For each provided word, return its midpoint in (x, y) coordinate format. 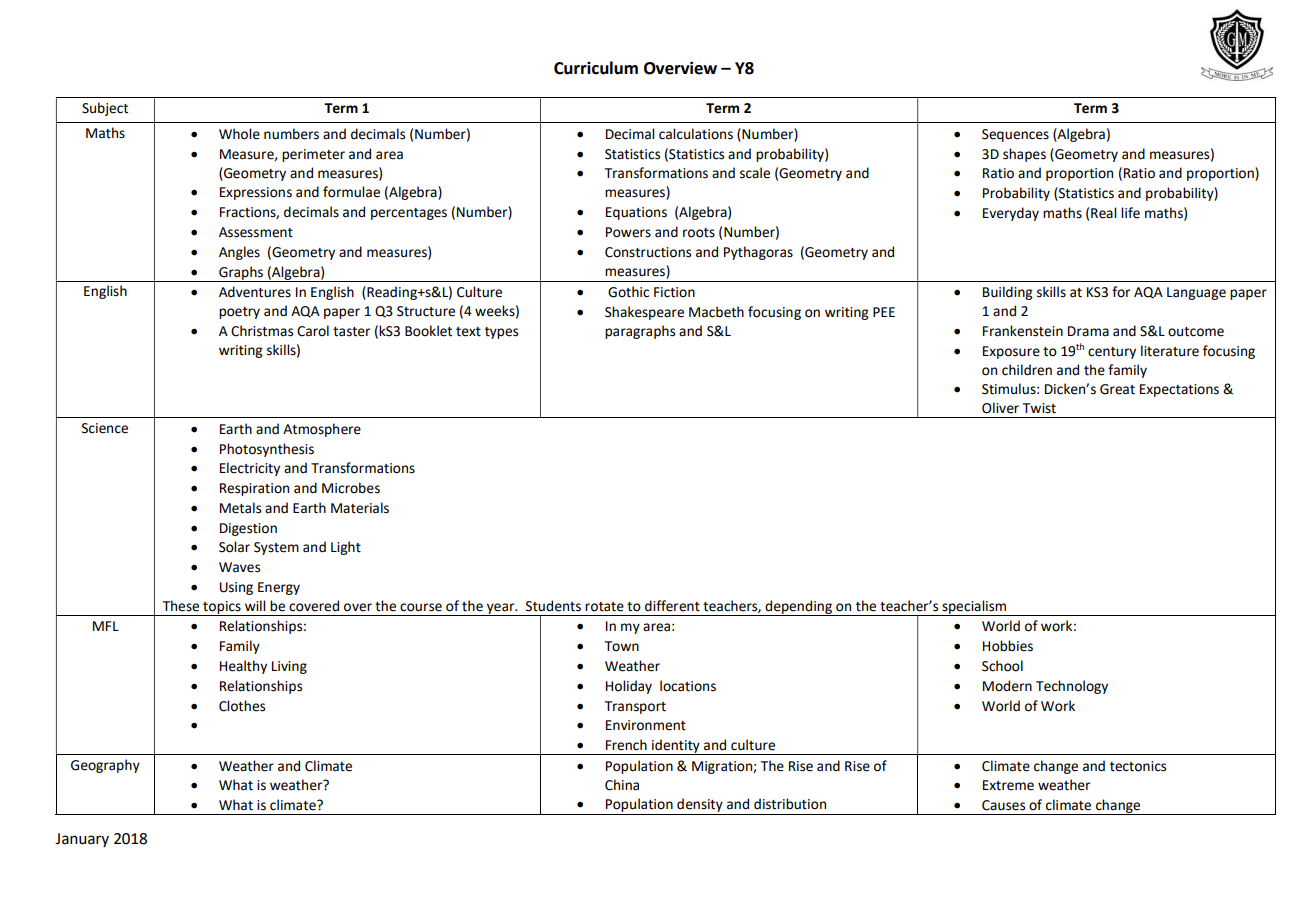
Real (1103, 213)
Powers (628, 232)
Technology (1072, 687)
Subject (105, 109)
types (501, 333)
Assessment (256, 232)
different (672, 606)
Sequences (1015, 135)
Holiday (629, 687)
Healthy (243, 667)
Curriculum (596, 68)
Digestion (248, 529)
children (1027, 370)
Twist (1039, 408)
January (82, 840)
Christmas (262, 331)
